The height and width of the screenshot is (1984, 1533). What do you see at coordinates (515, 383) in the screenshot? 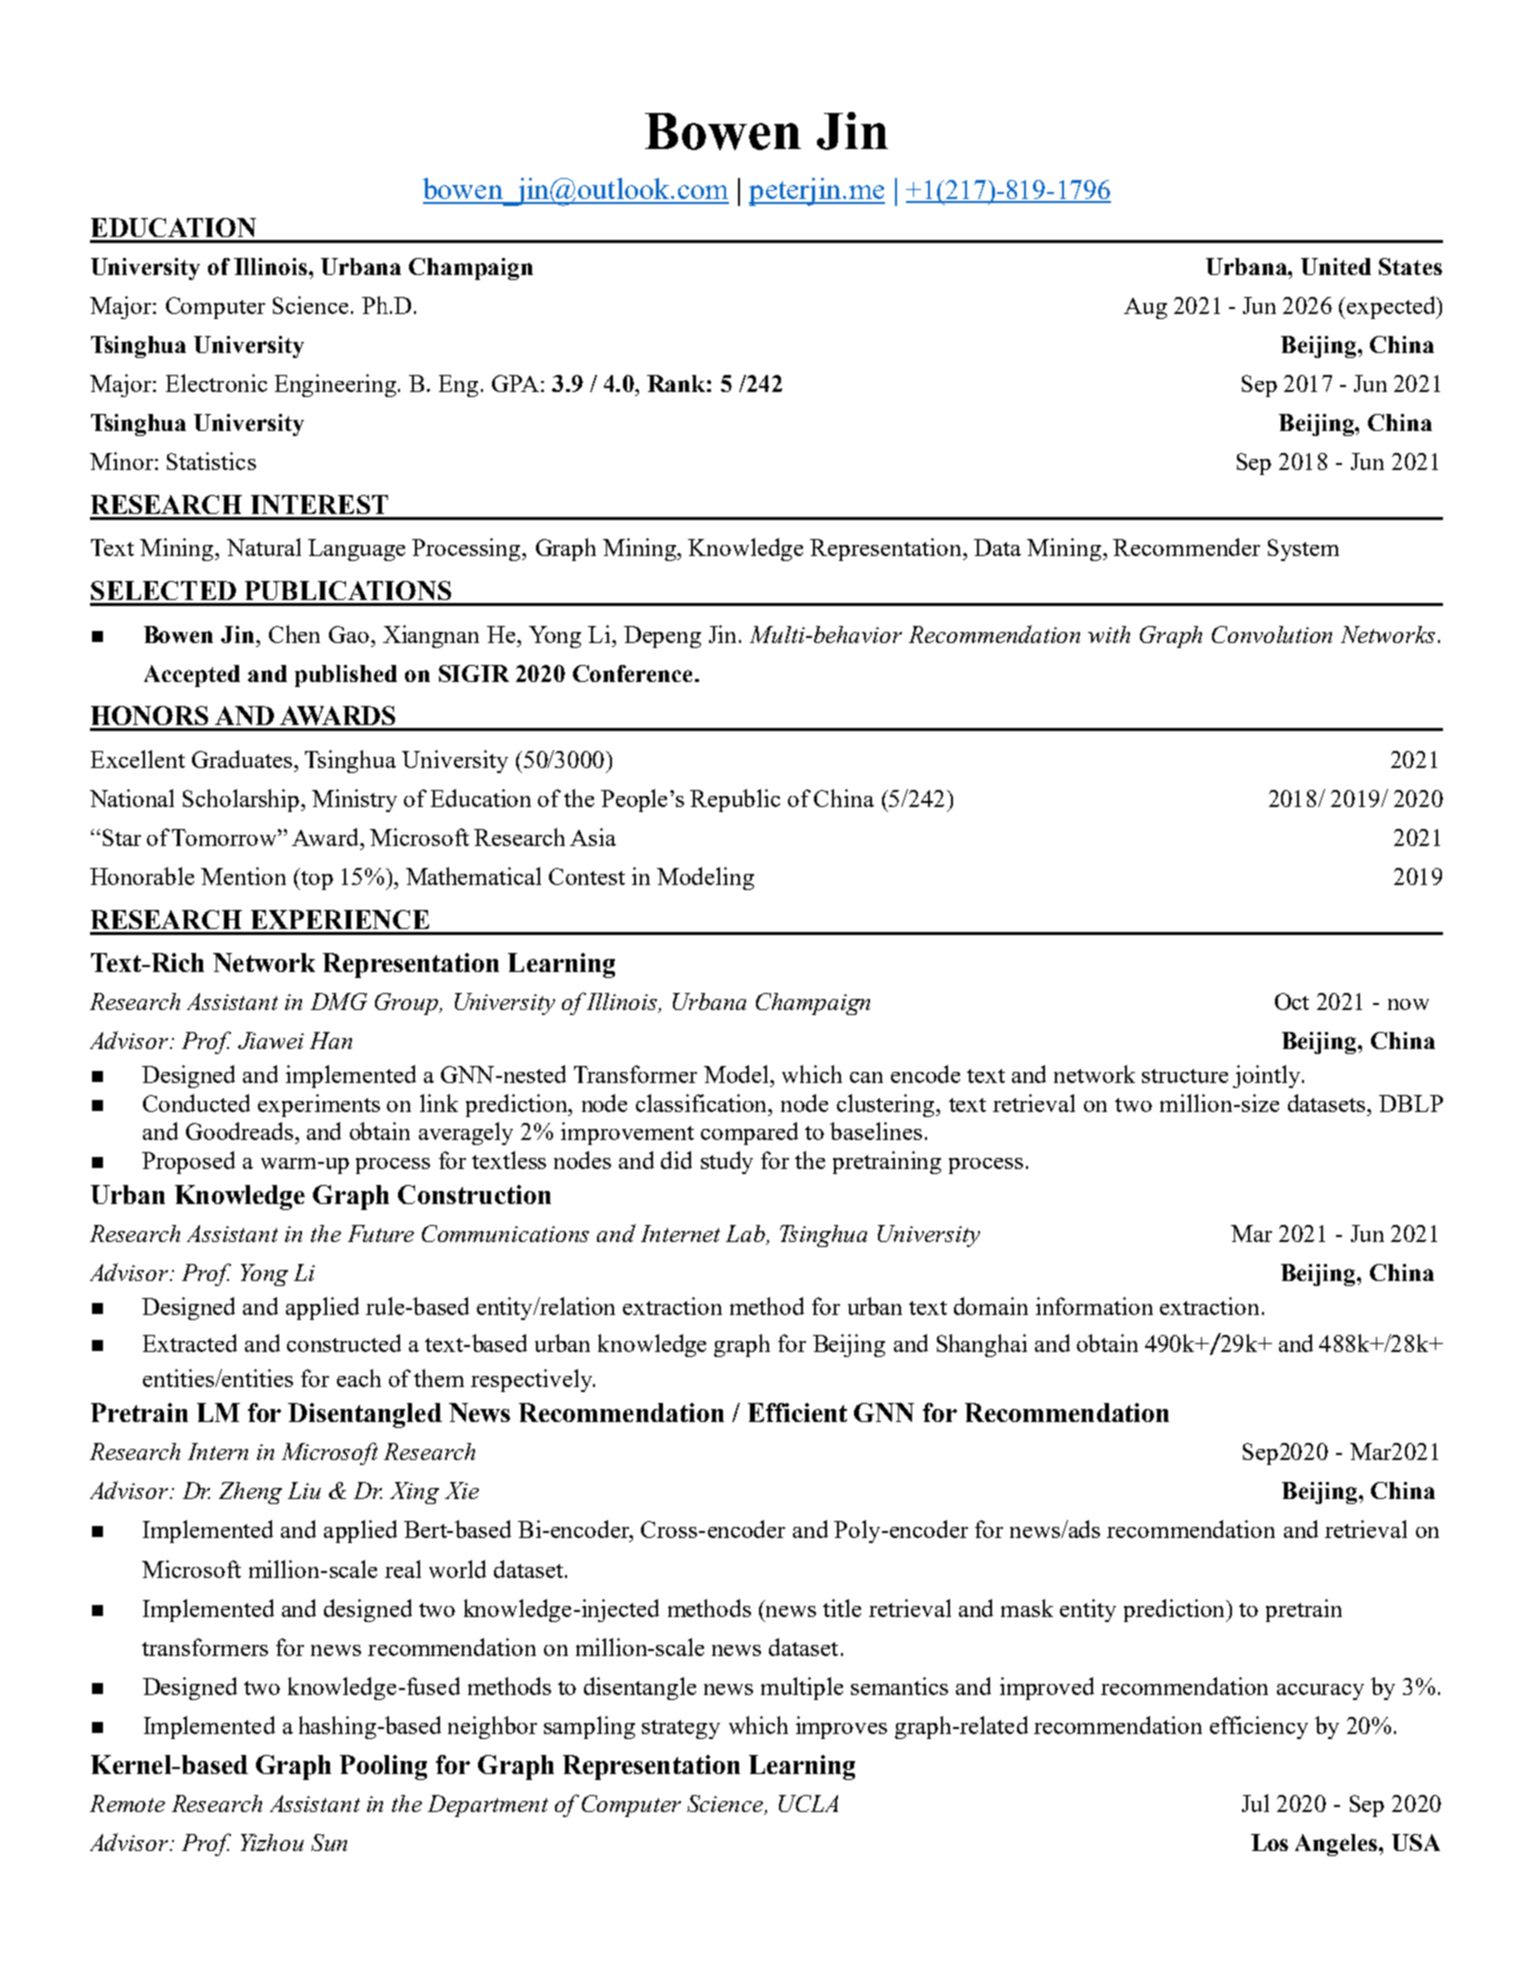
I see `GPA` at bounding box center [515, 383].
